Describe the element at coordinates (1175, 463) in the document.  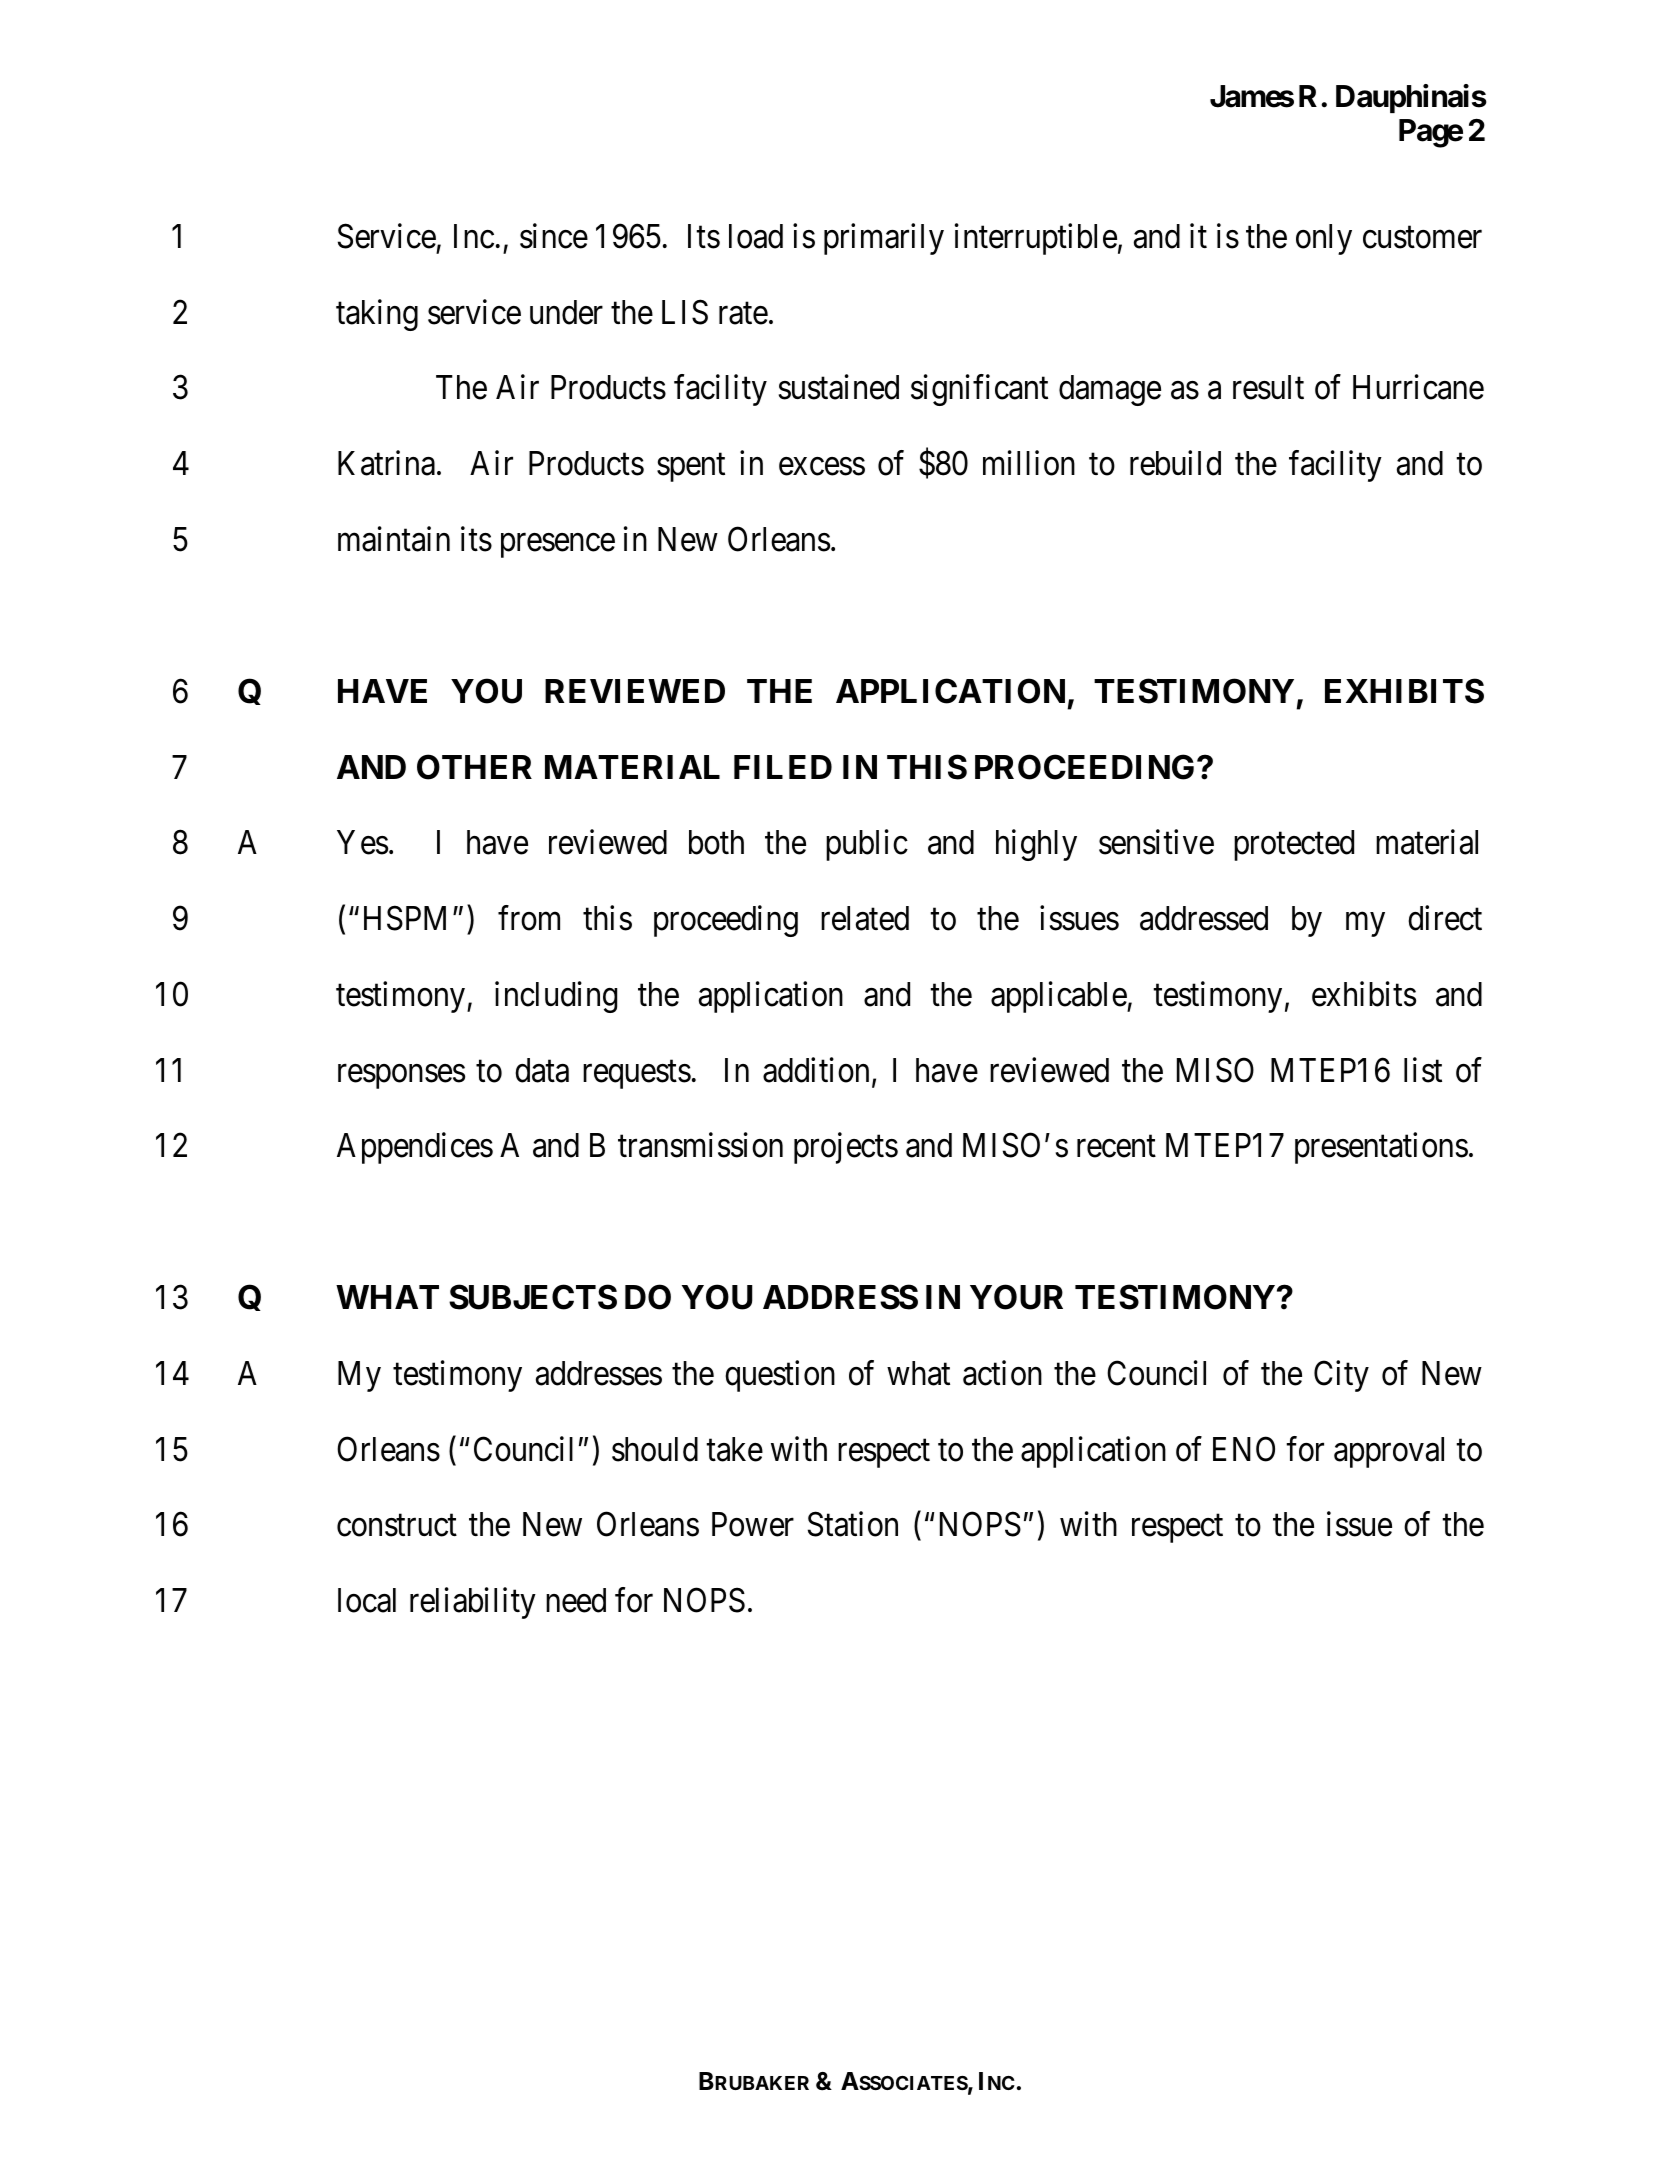
I see `rebuild` at that location.
